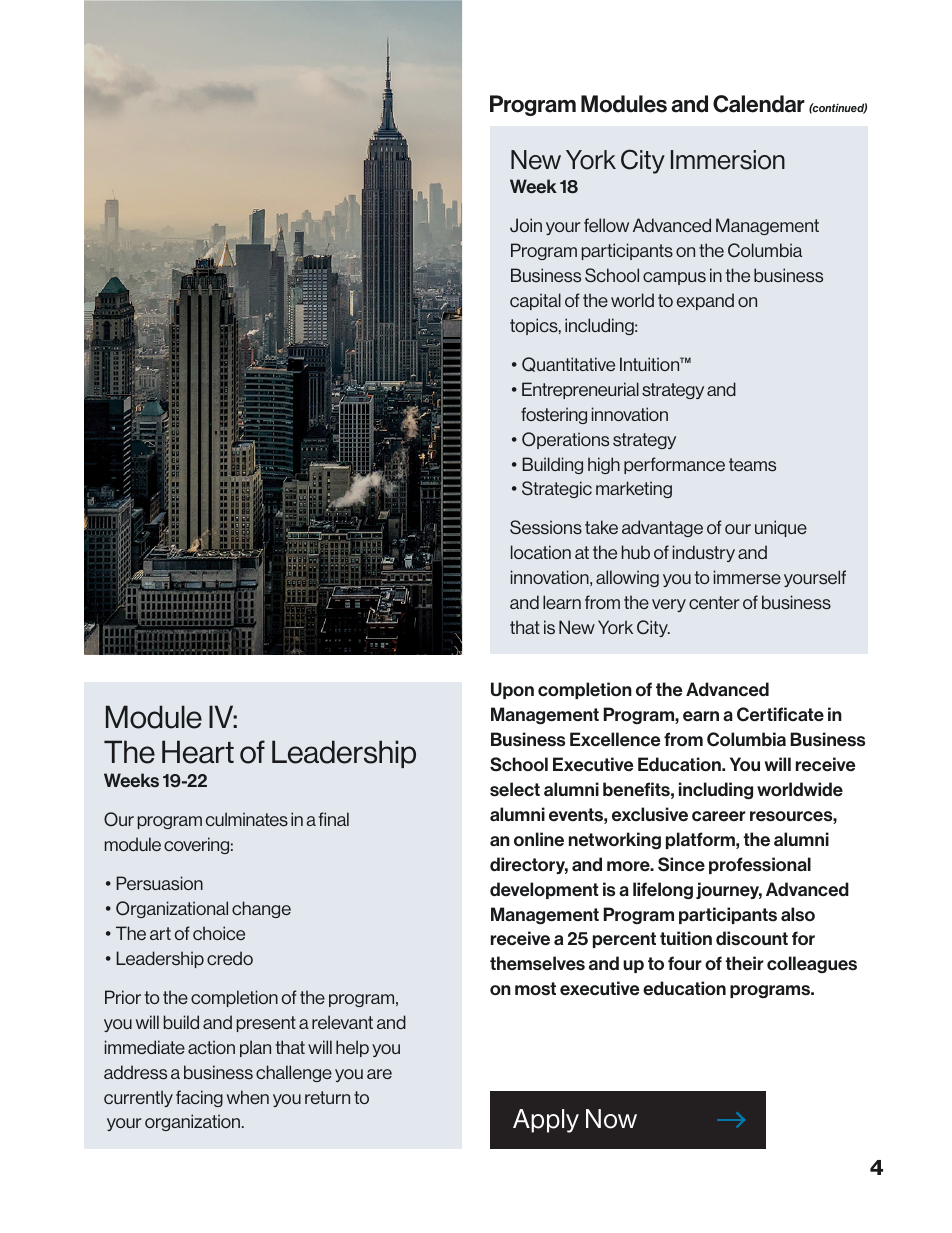  Describe the element at coordinates (611, 1119) in the screenshot. I see `Now` at that location.
